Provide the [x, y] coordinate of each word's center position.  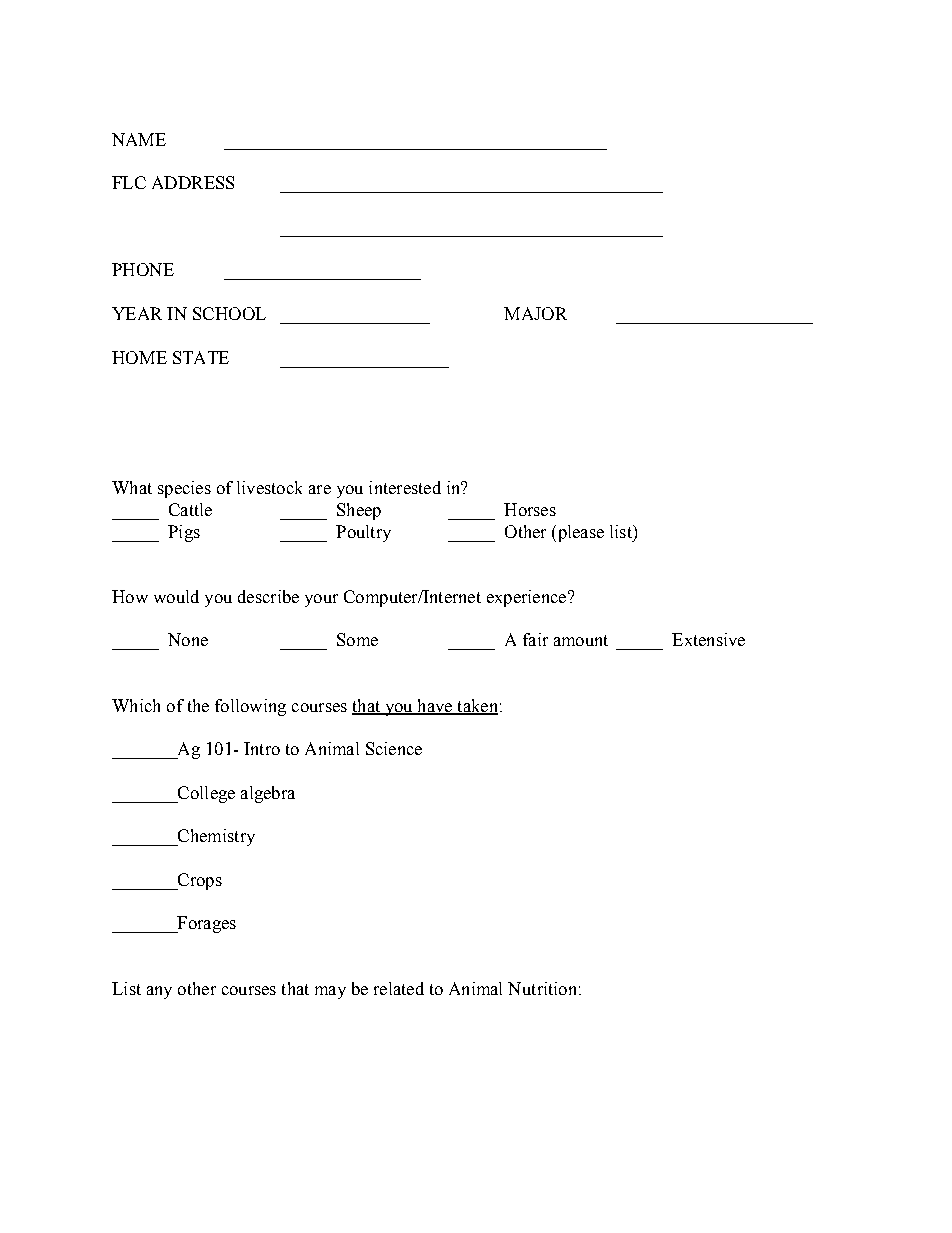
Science [394, 748]
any [159, 992]
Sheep [359, 511]
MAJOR [535, 313]
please [579, 533]
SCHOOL [229, 313]
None [188, 639]
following [250, 707]
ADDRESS [193, 182]
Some [357, 639]
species [184, 489]
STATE [201, 357]
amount [581, 640]
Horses [530, 509]
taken [476, 706]
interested [405, 487]
